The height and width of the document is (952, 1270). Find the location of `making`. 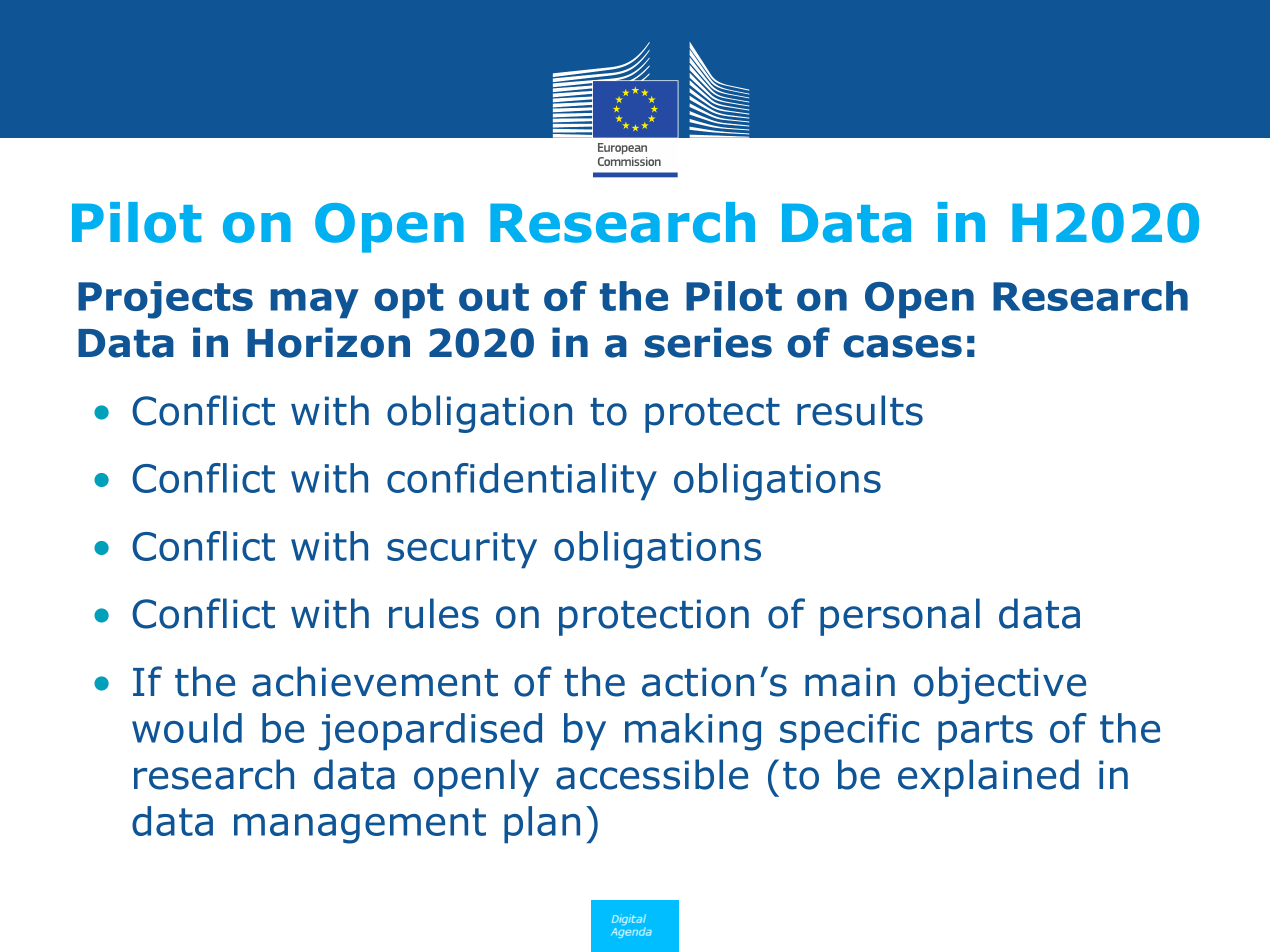

making is located at coordinates (693, 732).
